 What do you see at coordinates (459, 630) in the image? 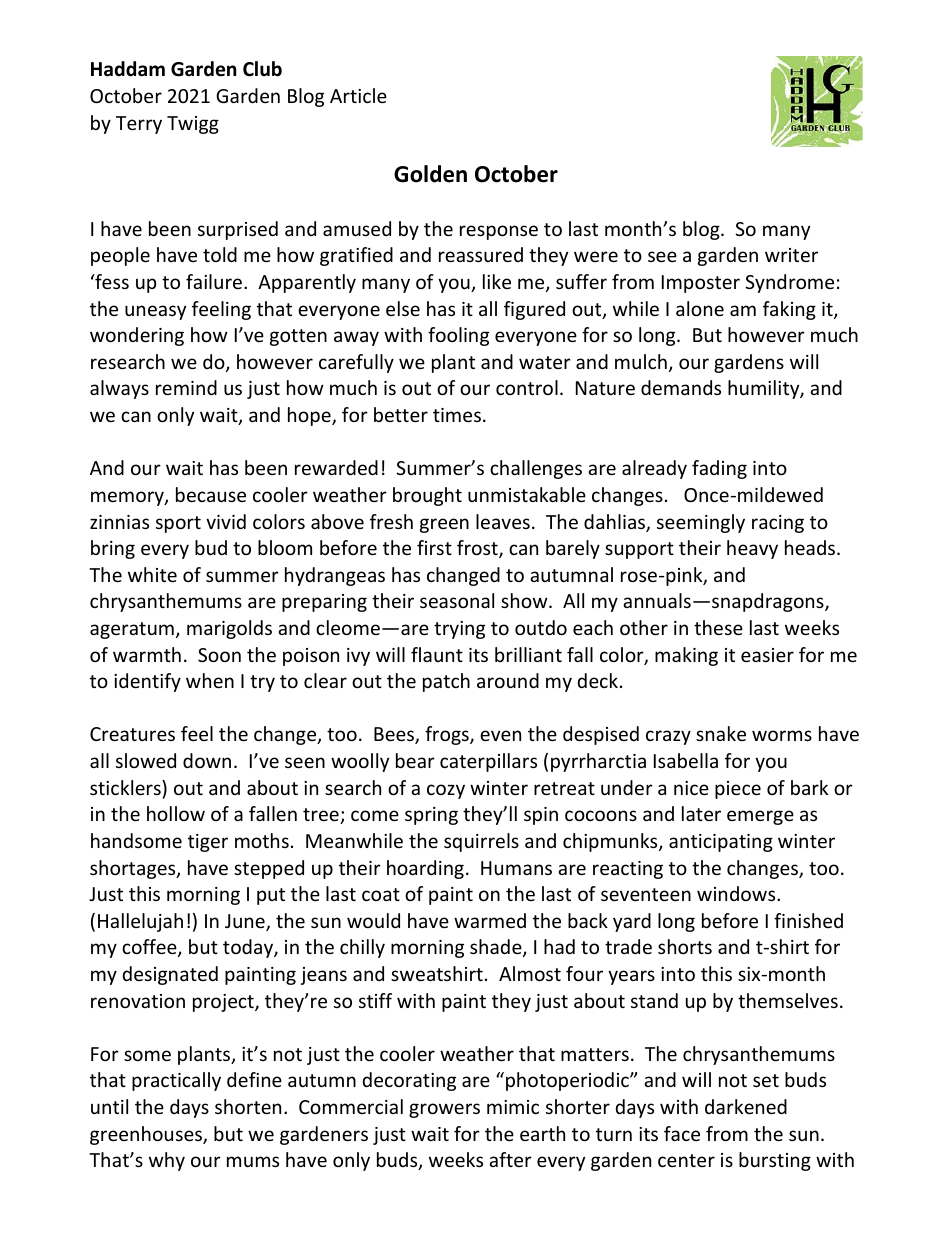
I see `trying` at bounding box center [459, 630].
